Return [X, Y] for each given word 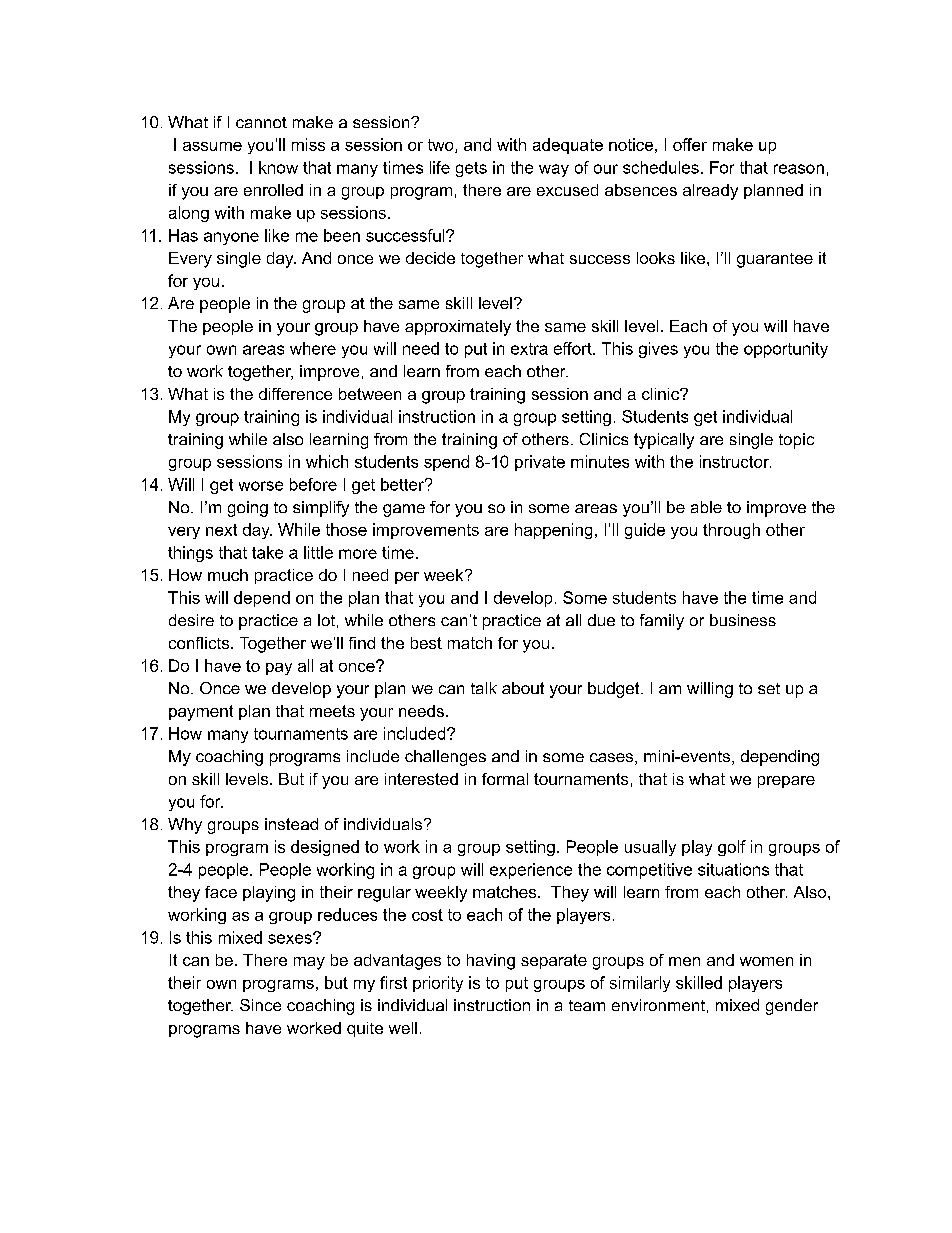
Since [260, 1005]
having [491, 962]
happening [553, 531]
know [278, 167]
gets [471, 169]
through [731, 531]
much [228, 575]
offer [690, 144]
